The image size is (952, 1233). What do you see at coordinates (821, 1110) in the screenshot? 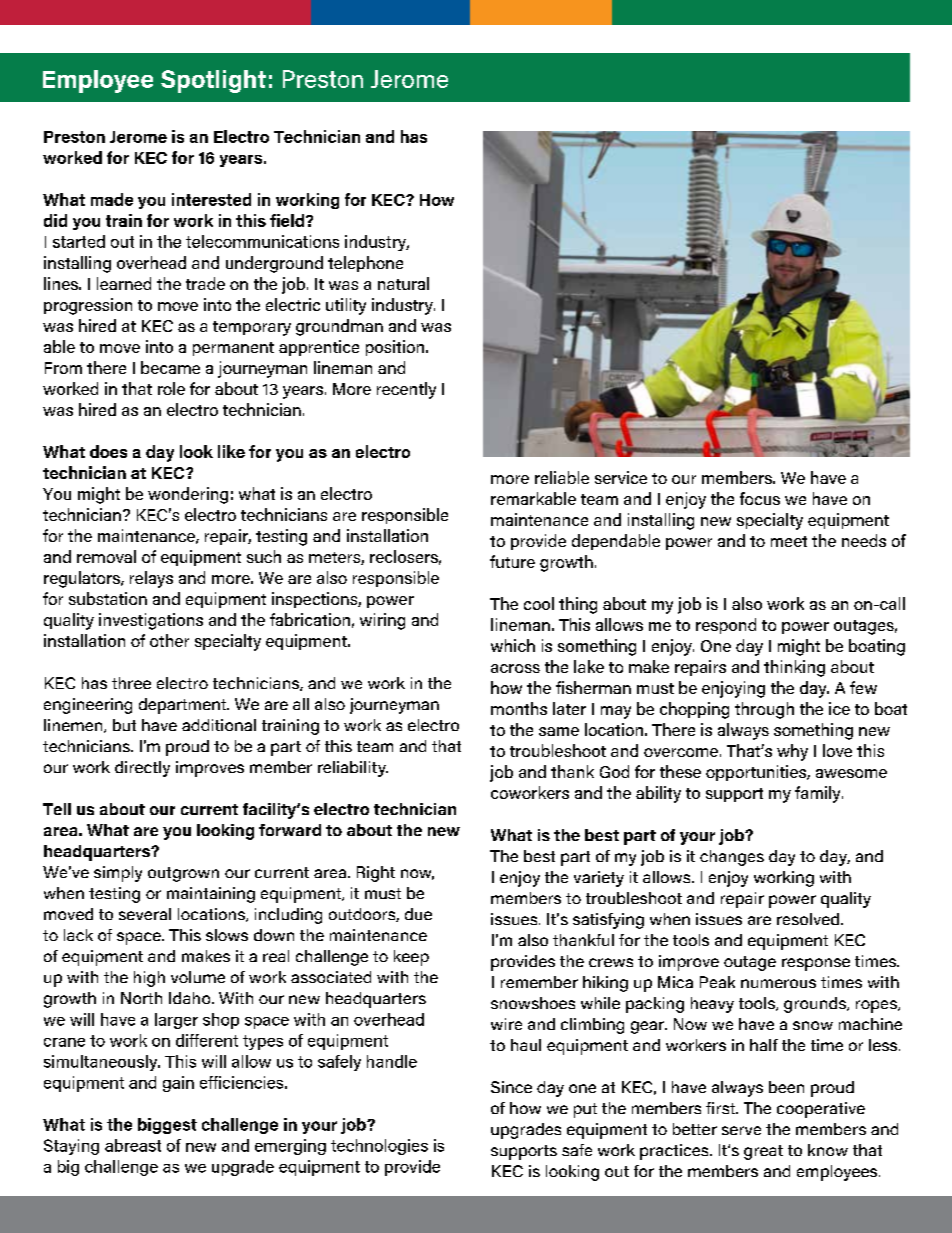
I see `cooperative` at bounding box center [821, 1110].
